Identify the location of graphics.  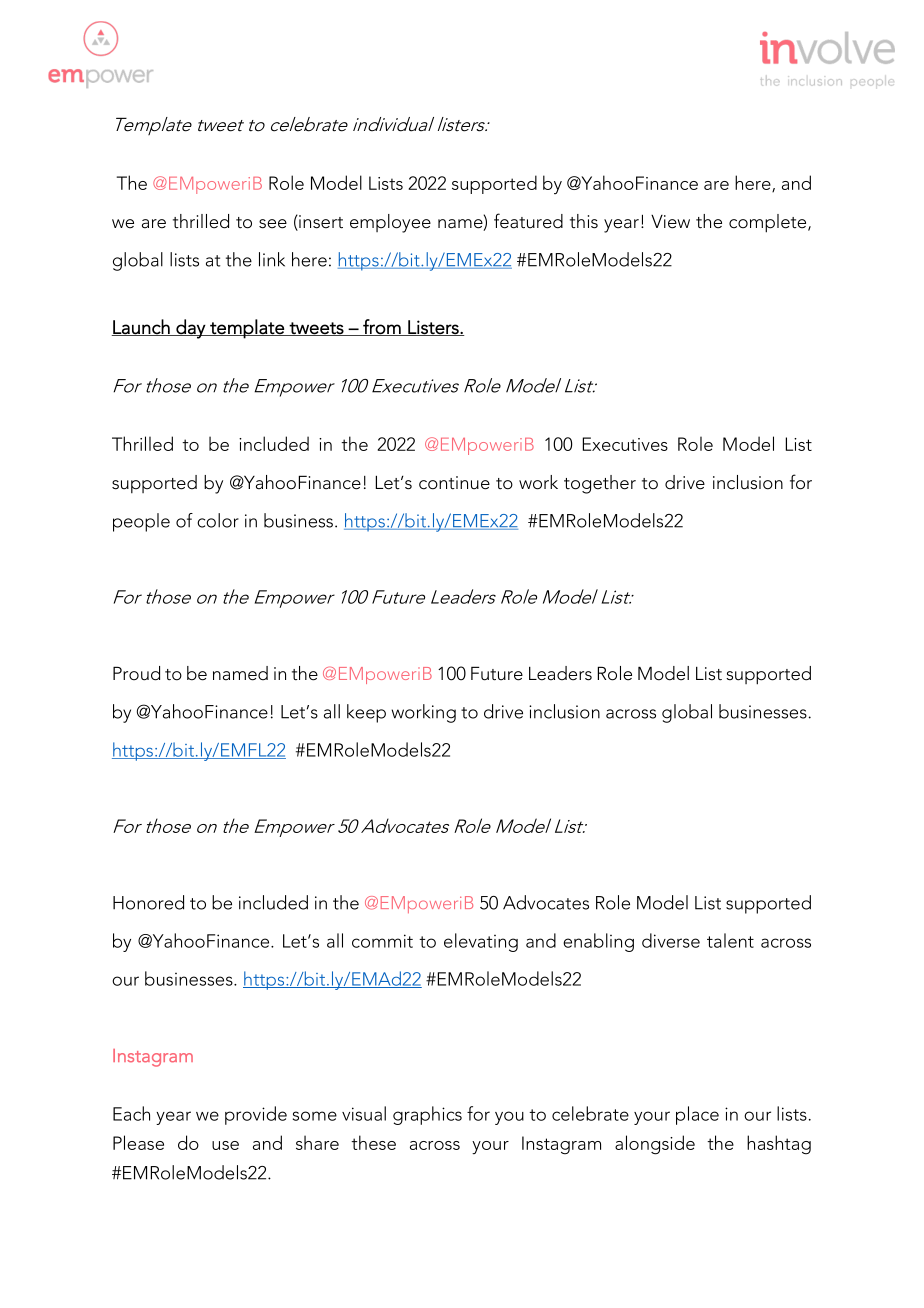
(427, 1115).
